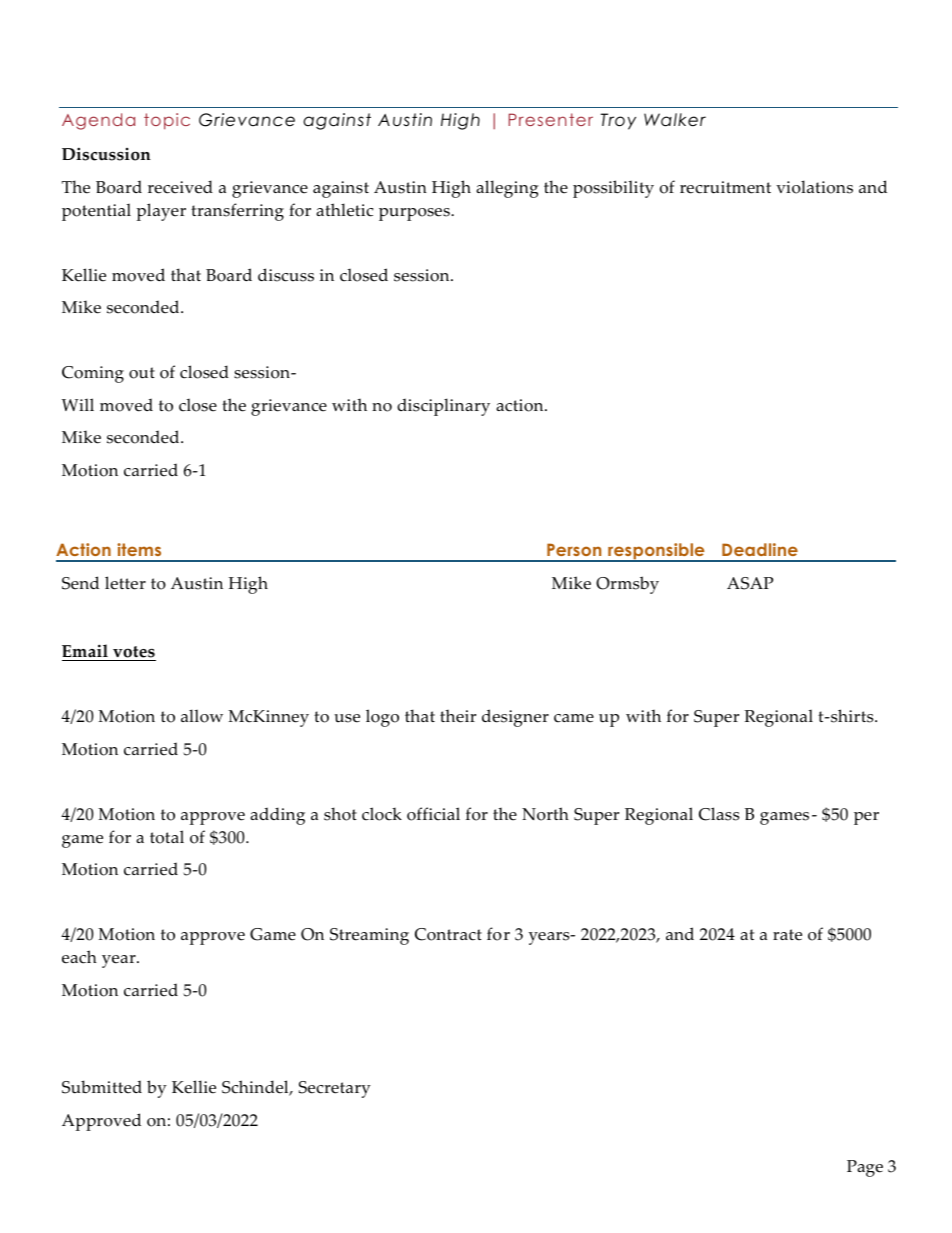 This screenshot has height=1233, width=952. Describe the element at coordinates (433, 814) in the screenshot. I see `official` at that location.
